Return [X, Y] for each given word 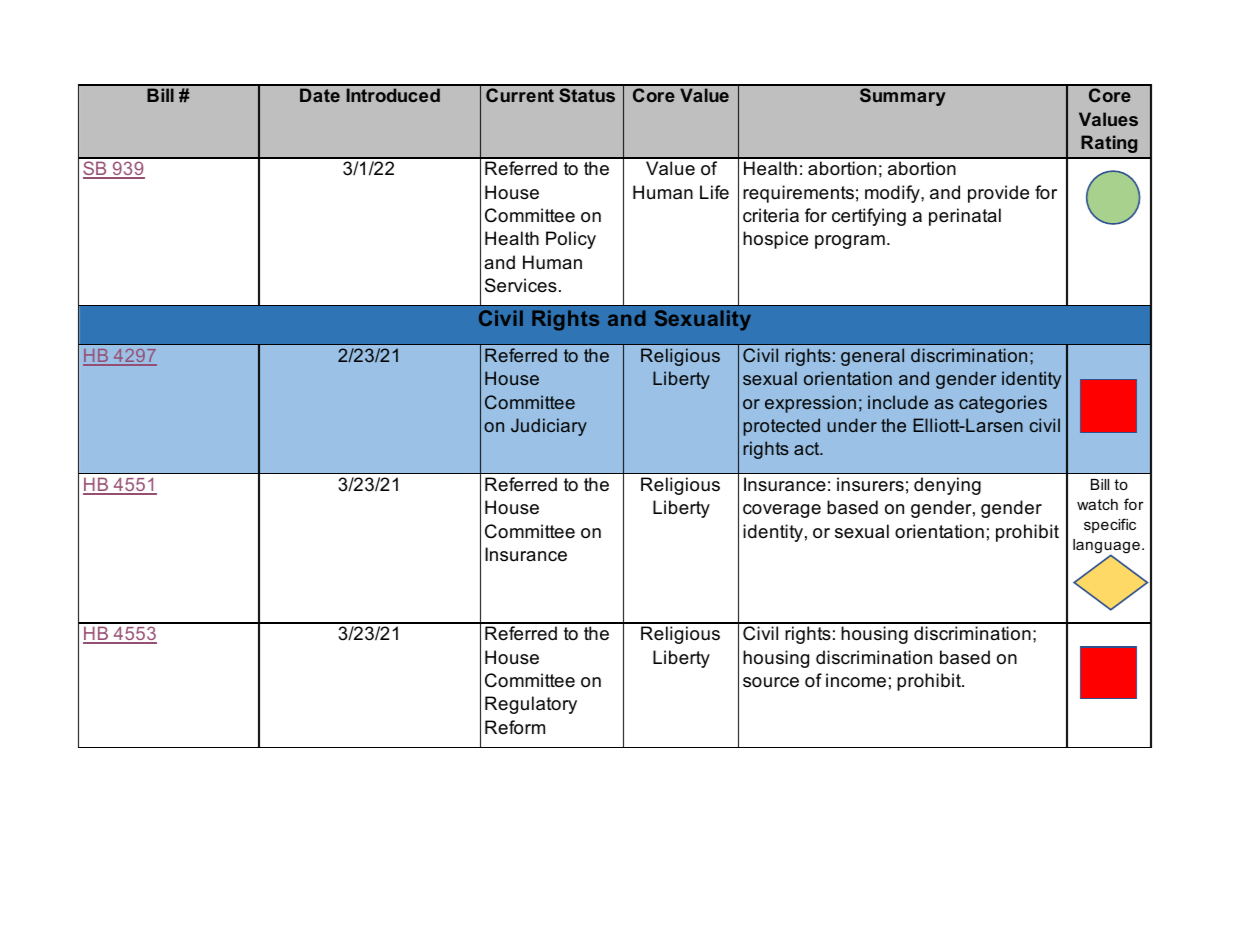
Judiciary [549, 427]
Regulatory [531, 705]
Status [587, 95]
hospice [775, 240]
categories [1003, 404]
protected [781, 427]
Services [521, 285]
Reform [515, 727]
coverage [782, 511]
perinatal [965, 217]
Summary [903, 97]
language [1106, 547]
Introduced [393, 95]
